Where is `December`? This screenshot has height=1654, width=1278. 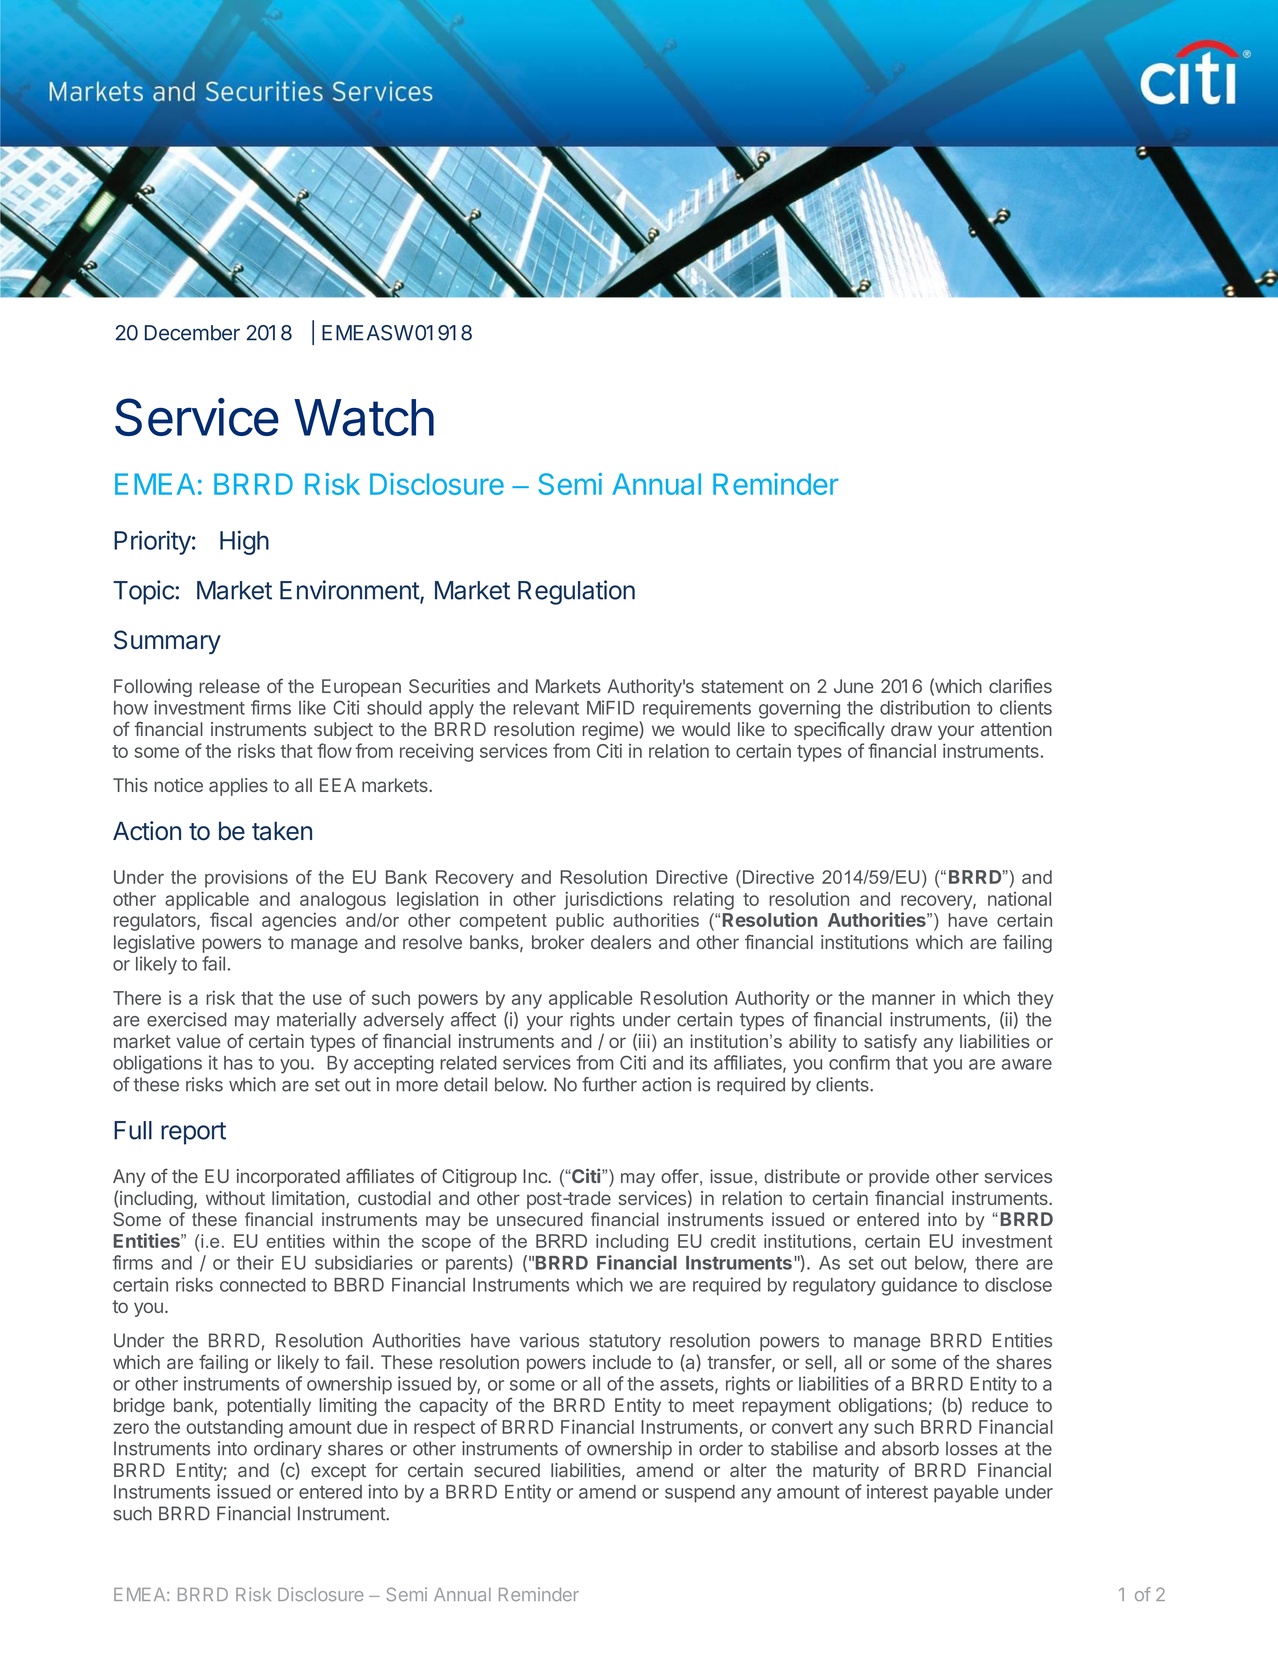
December is located at coordinates (192, 333).
